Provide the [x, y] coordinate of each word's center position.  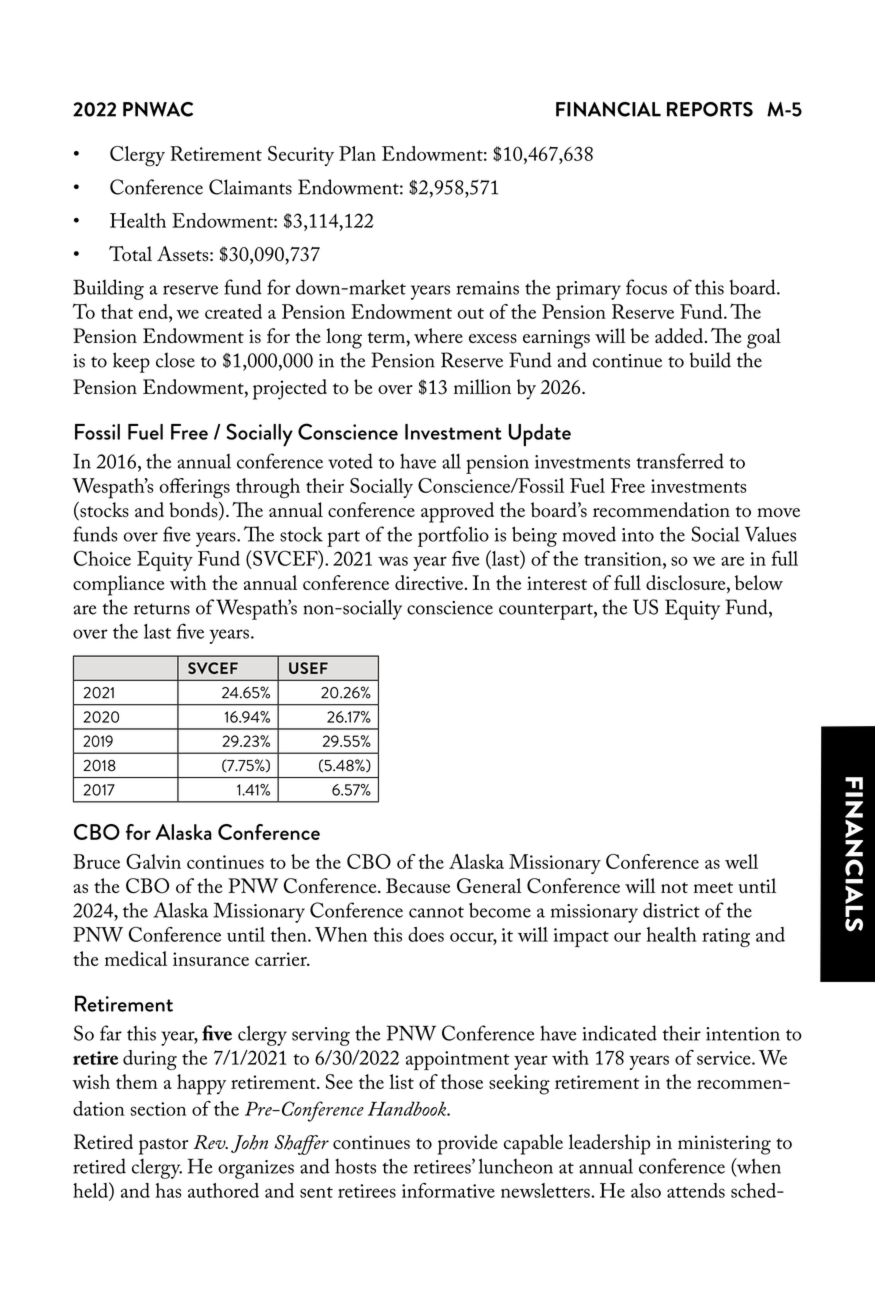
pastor [163, 1146]
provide [468, 1144]
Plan [357, 153]
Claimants [250, 187]
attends [696, 1190]
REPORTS [710, 109]
